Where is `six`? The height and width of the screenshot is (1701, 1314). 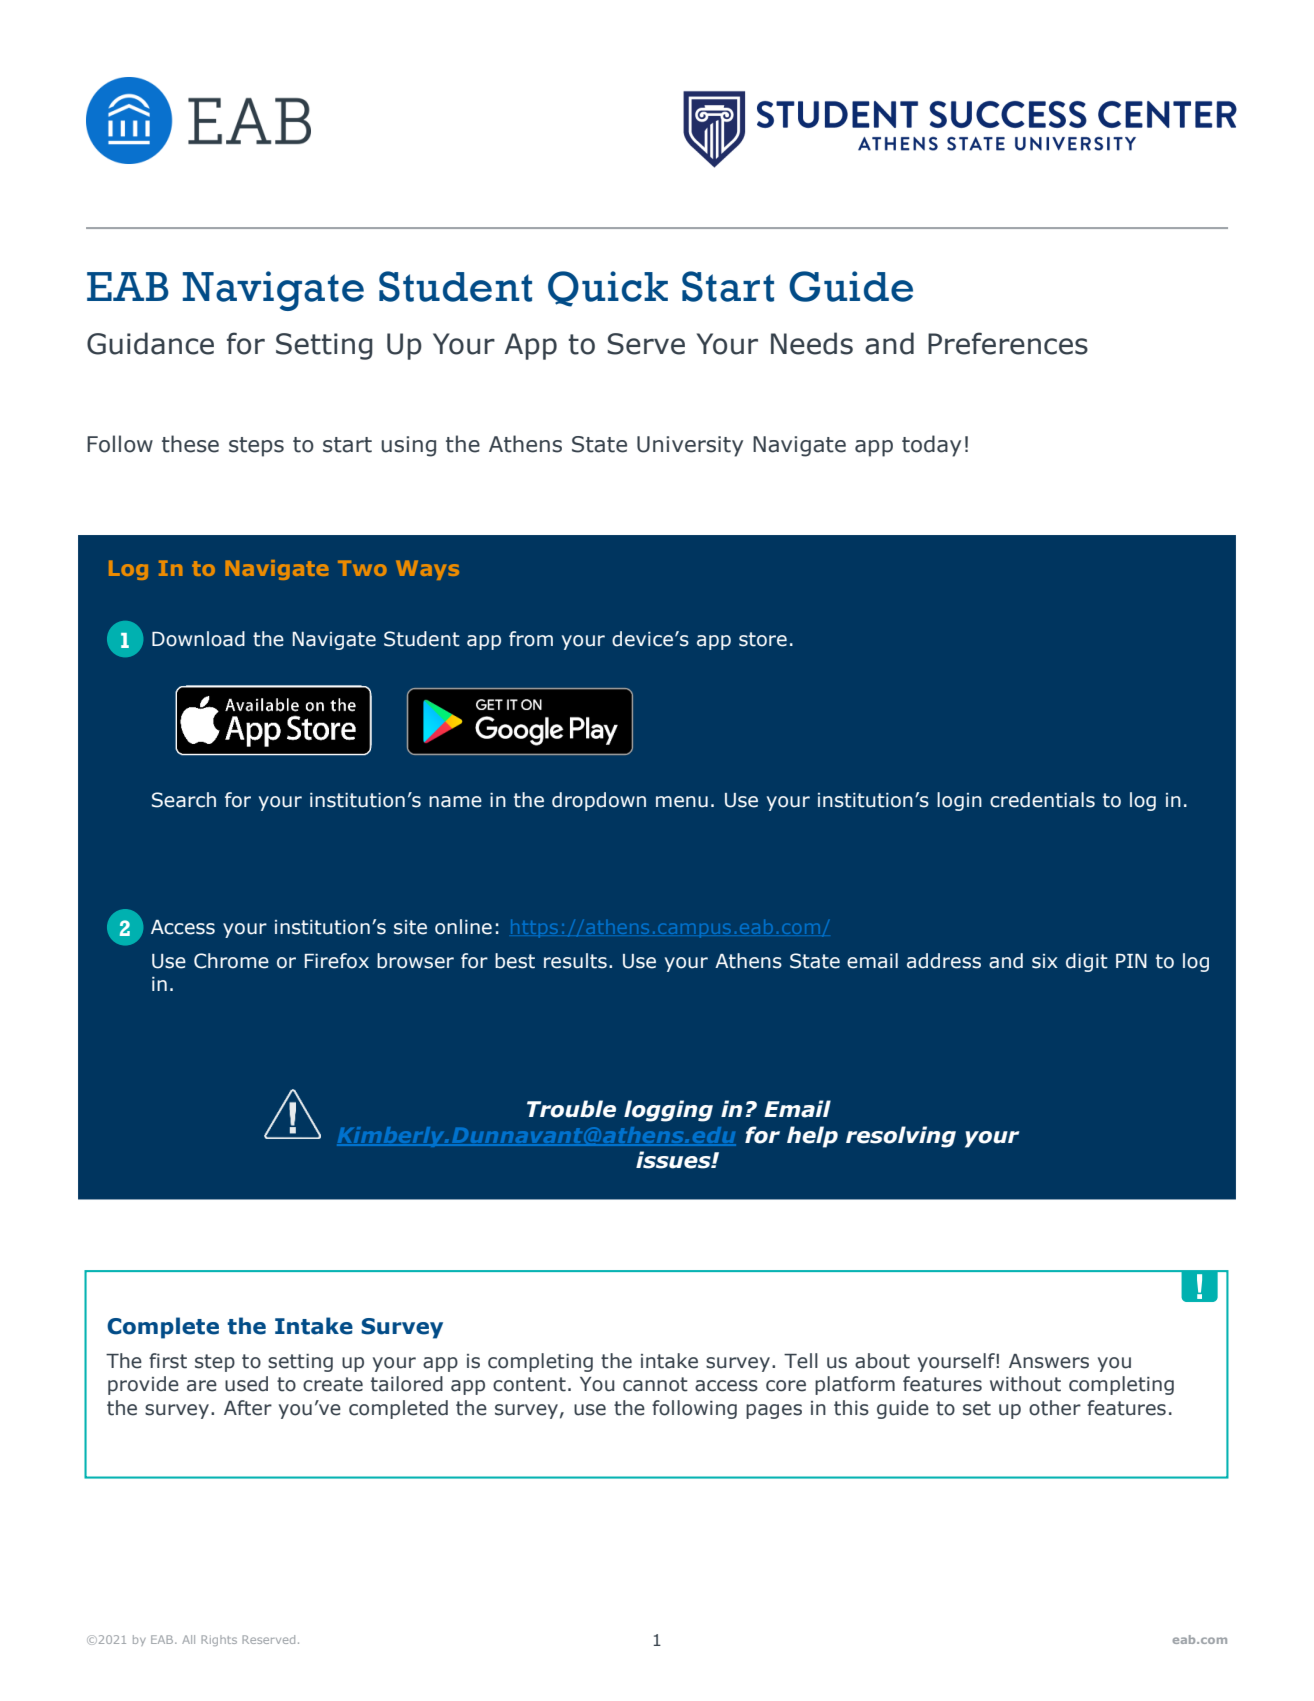
six is located at coordinates (1045, 961).
